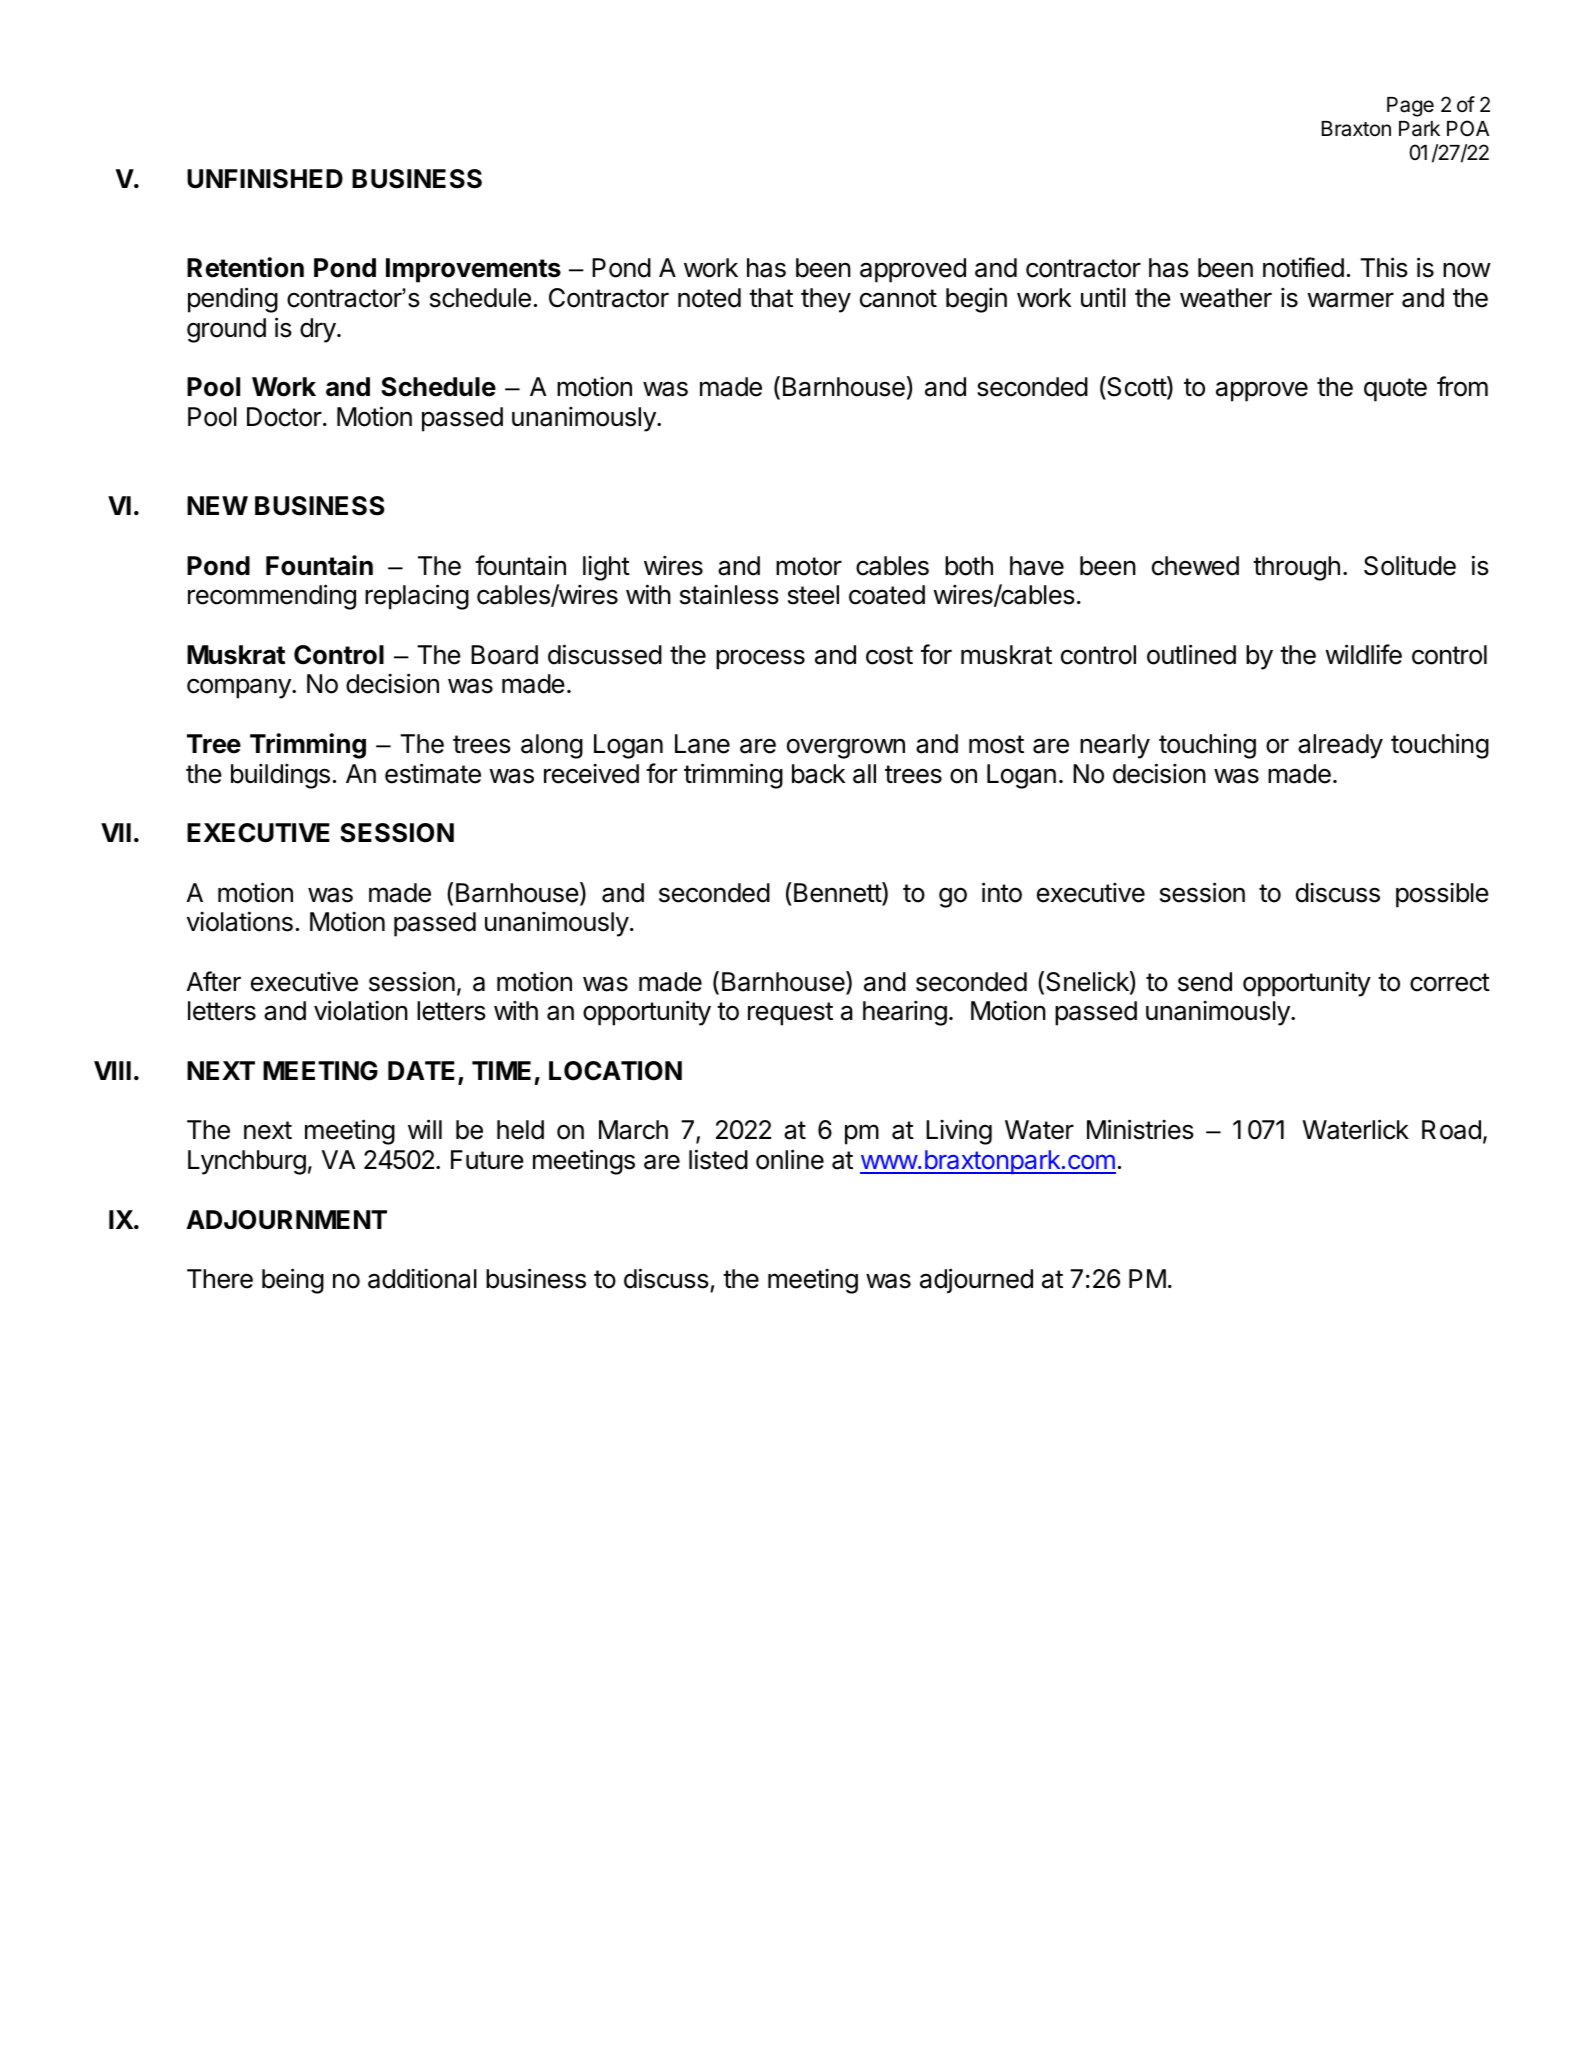  What do you see at coordinates (1296, 568) in the screenshot?
I see `through` at bounding box center [1296, 568].
